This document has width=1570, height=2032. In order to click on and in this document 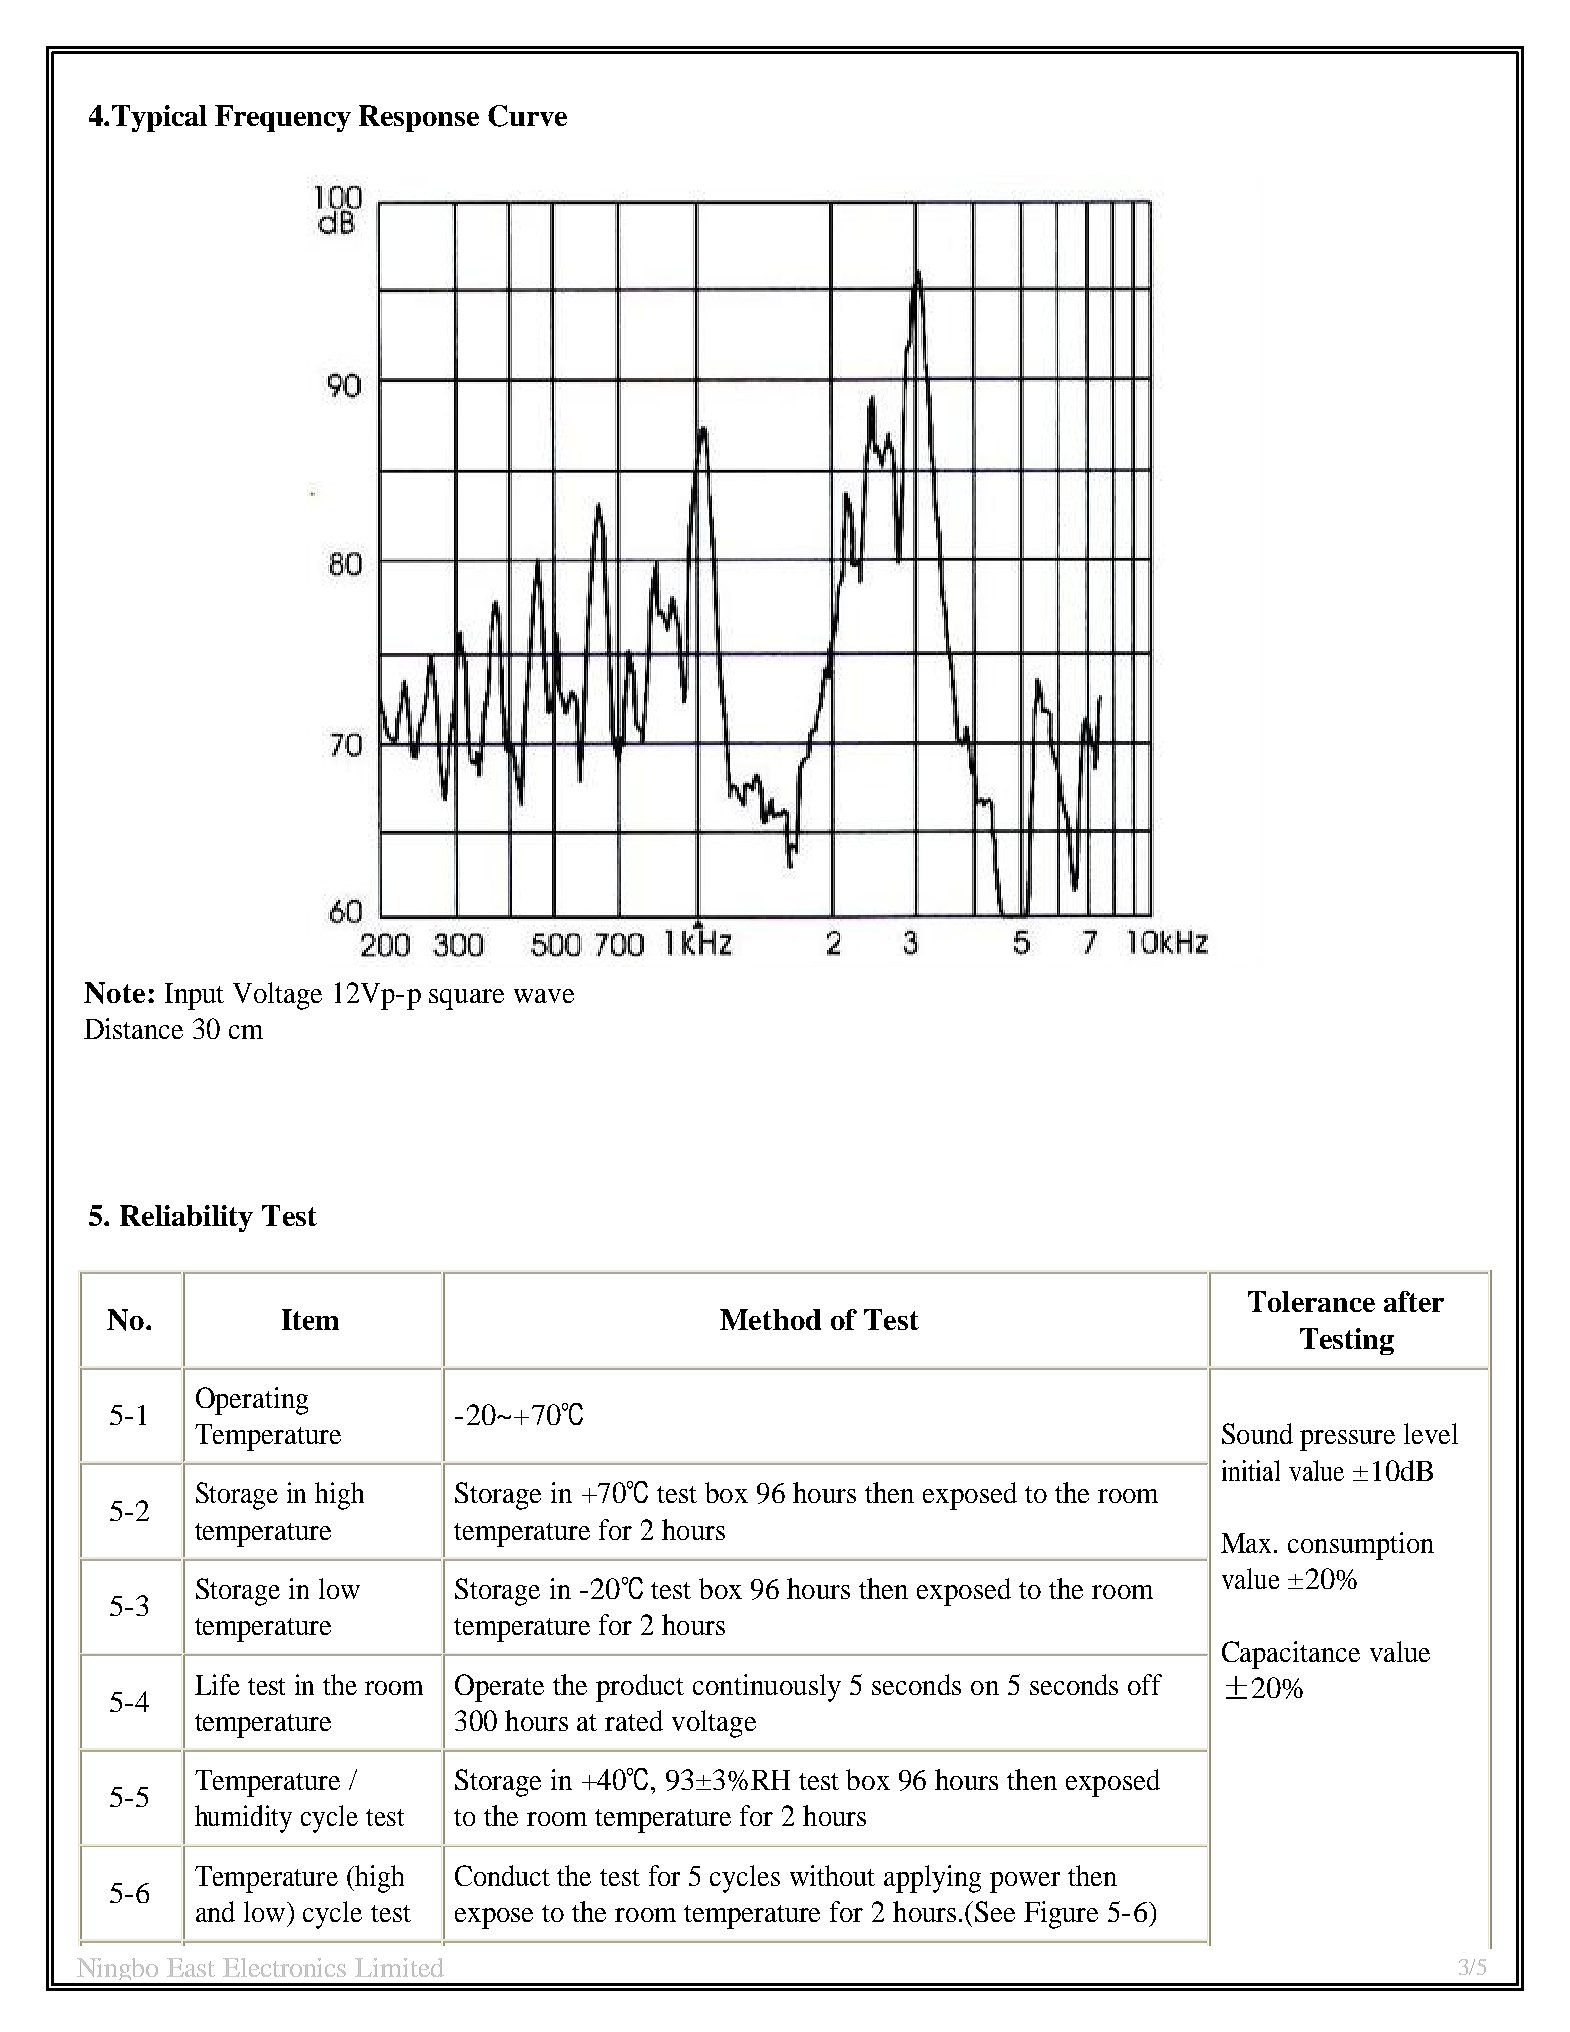, I will do `click(215, 1911)`.
